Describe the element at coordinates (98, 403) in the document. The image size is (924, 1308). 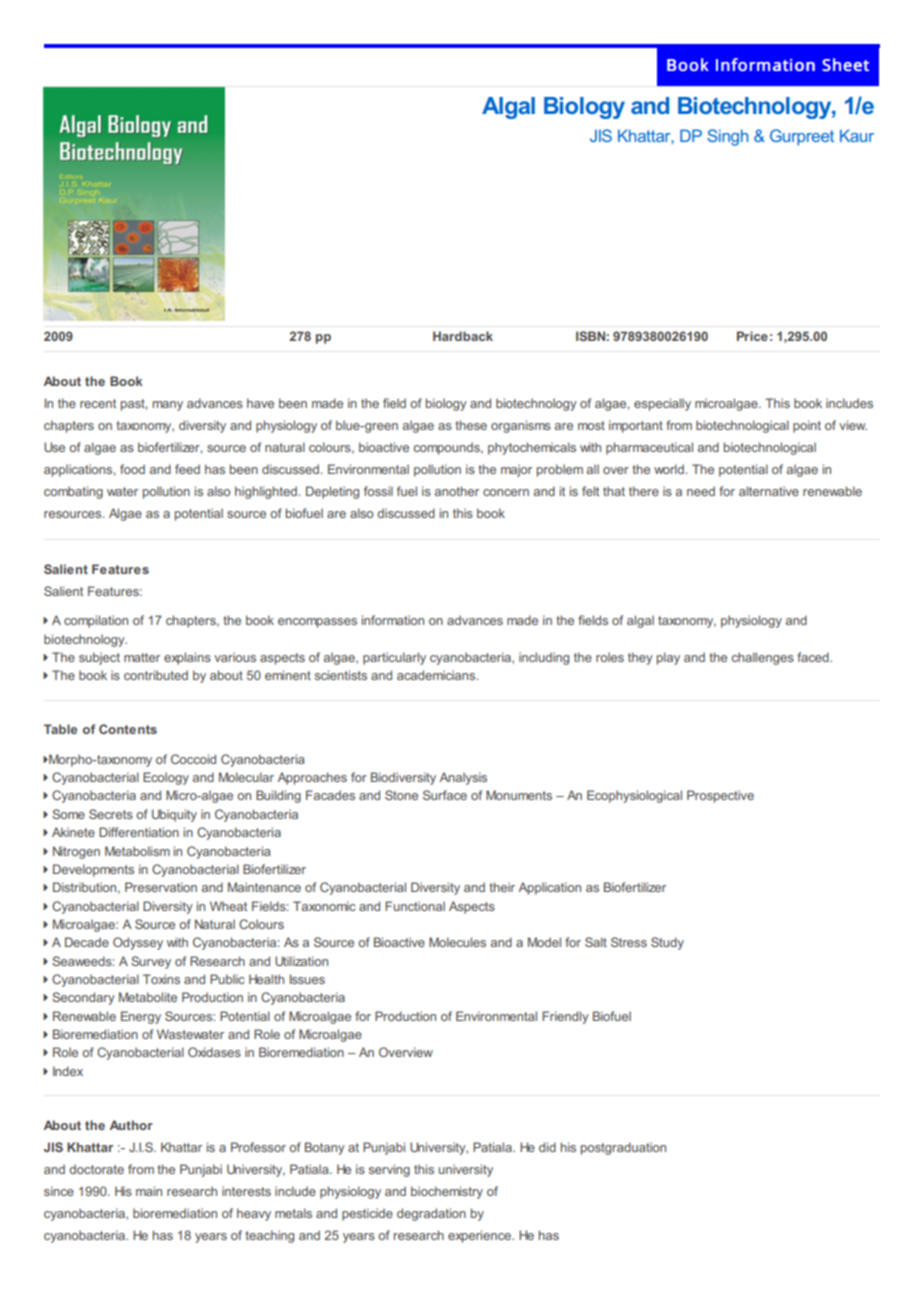
I see `recent` at that location.
